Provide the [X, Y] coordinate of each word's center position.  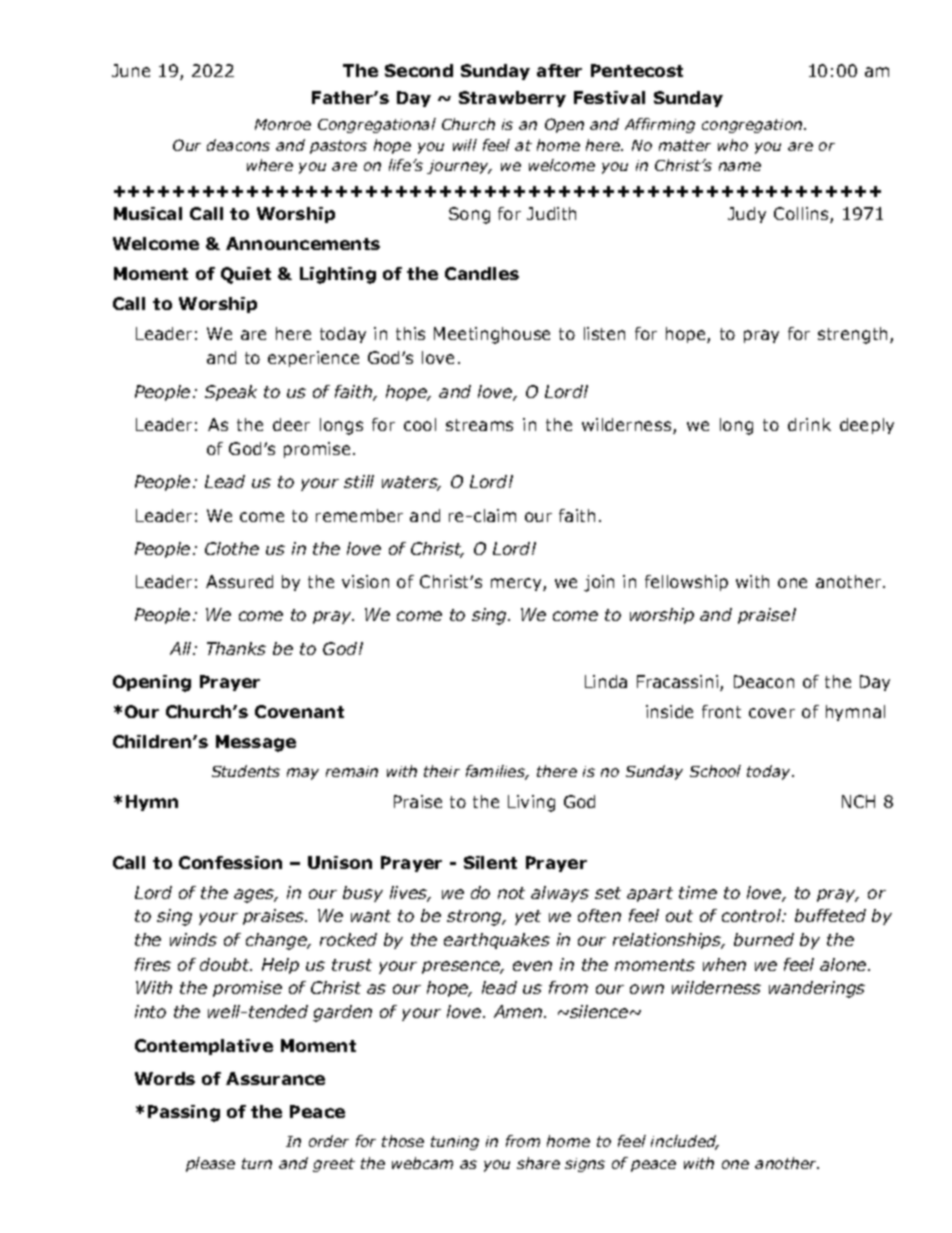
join [599, 583]
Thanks [236, 648]
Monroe [283, 124]
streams [479, 425]
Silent [490, 862]
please [210, 1164]
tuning [455, 1143]
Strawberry [512, 99]
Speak [231, 393]
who [733, 145]
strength [854, 335]
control [753, 915]
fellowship [686, 583]
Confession [230, 862]
